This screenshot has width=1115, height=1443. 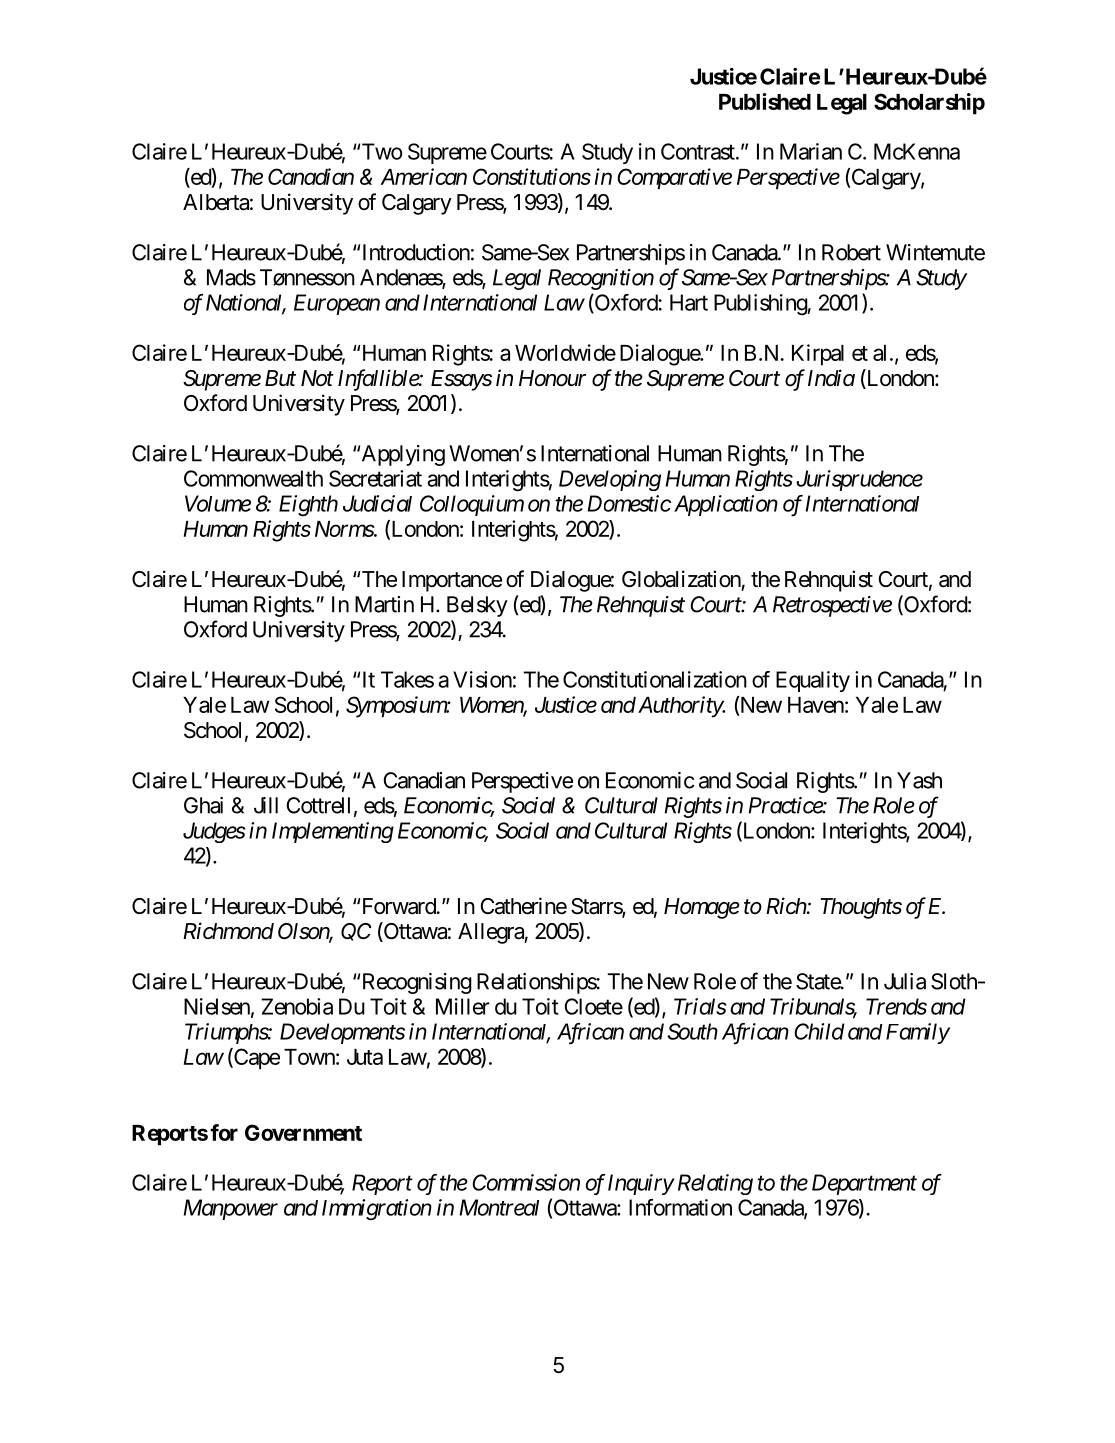 I want to click on Department, so click(x=864, y=1184).
